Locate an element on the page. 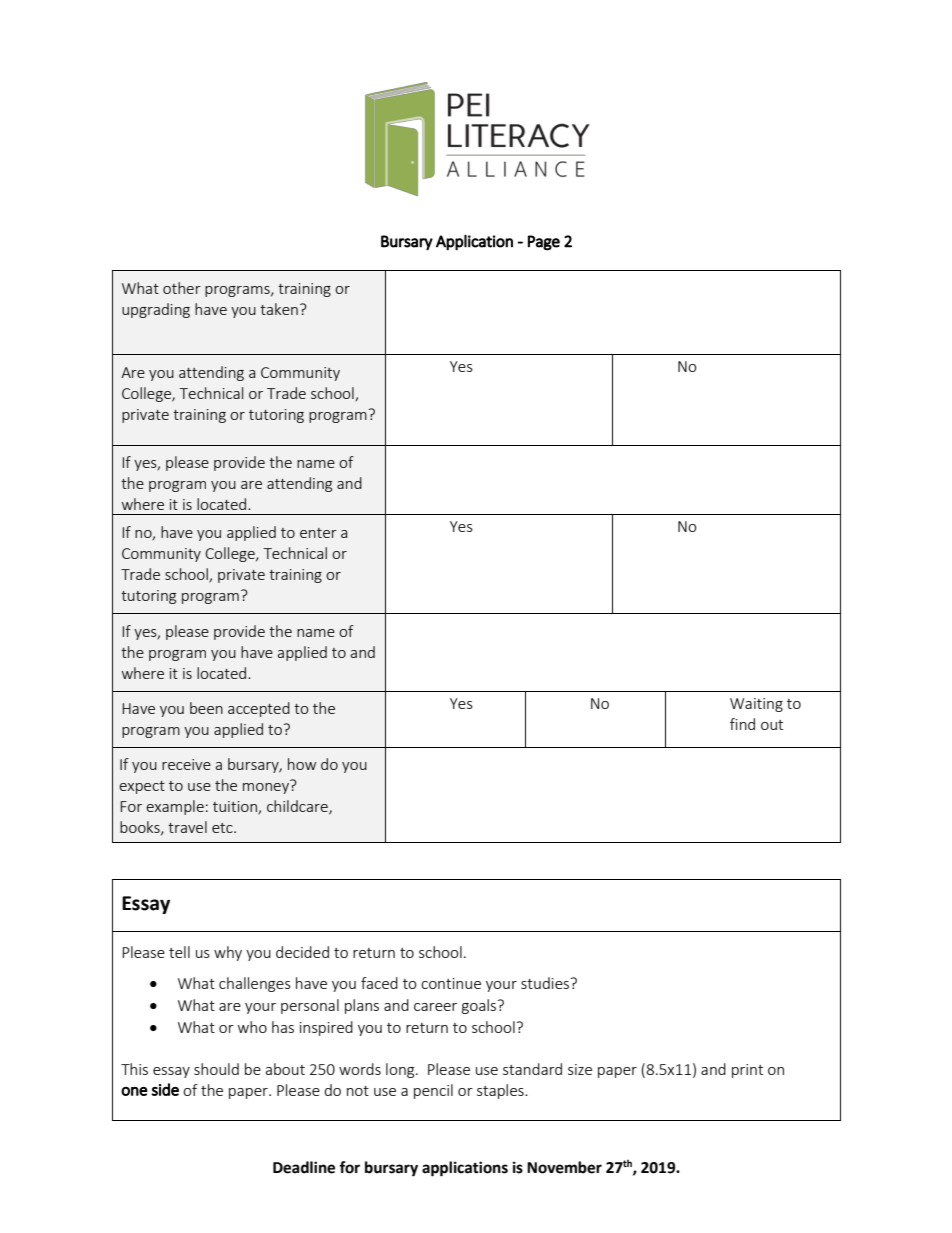 The width and height of the document is (952, 1233). Page is located at coordinates (544, 243).
